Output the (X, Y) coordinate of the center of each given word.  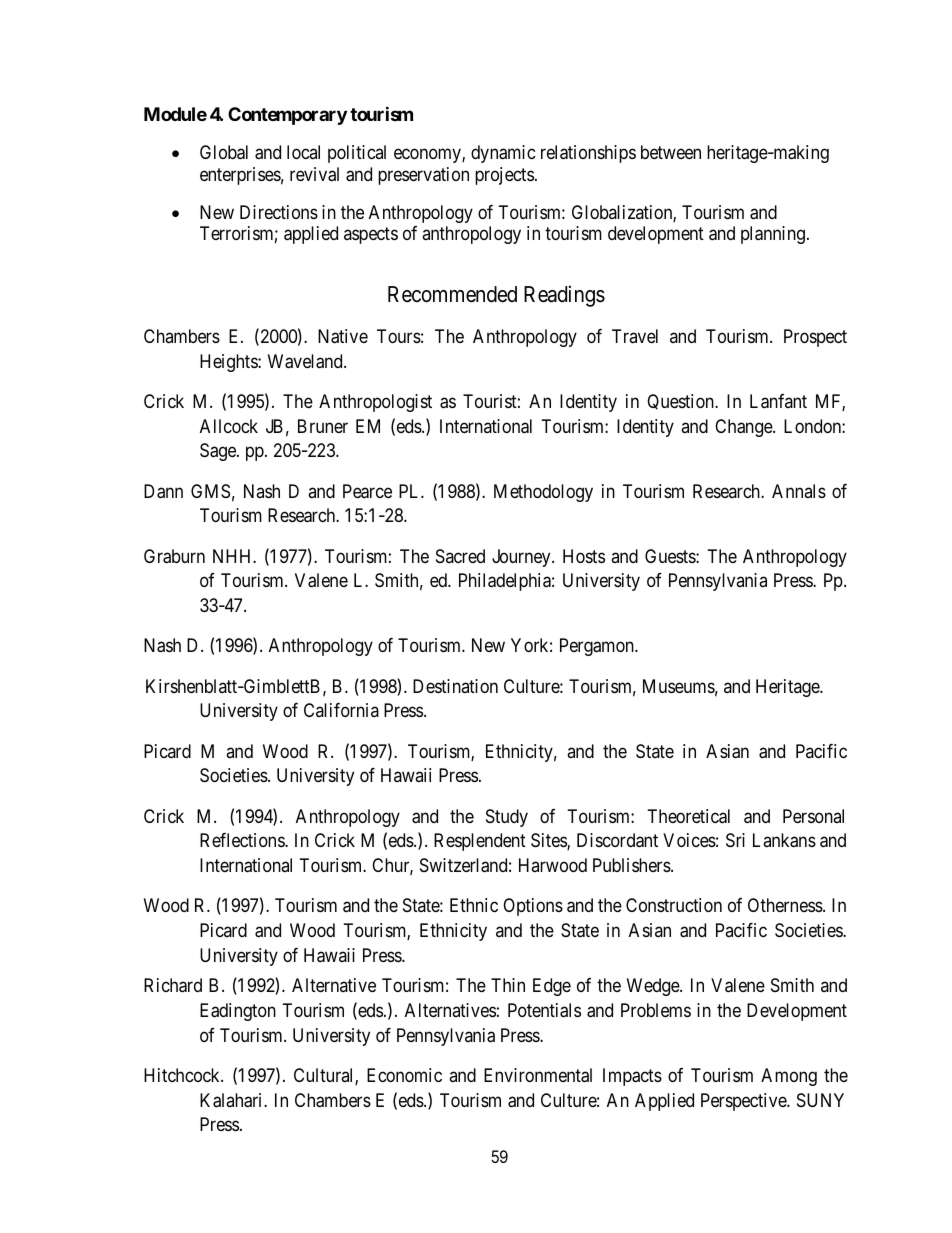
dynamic (503, 154)
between (671, 152)
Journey (522, 558)
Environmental (538, 1075)
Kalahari (232, 1100)
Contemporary (287, 116)
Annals (799, 491)
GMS (210, 491)
